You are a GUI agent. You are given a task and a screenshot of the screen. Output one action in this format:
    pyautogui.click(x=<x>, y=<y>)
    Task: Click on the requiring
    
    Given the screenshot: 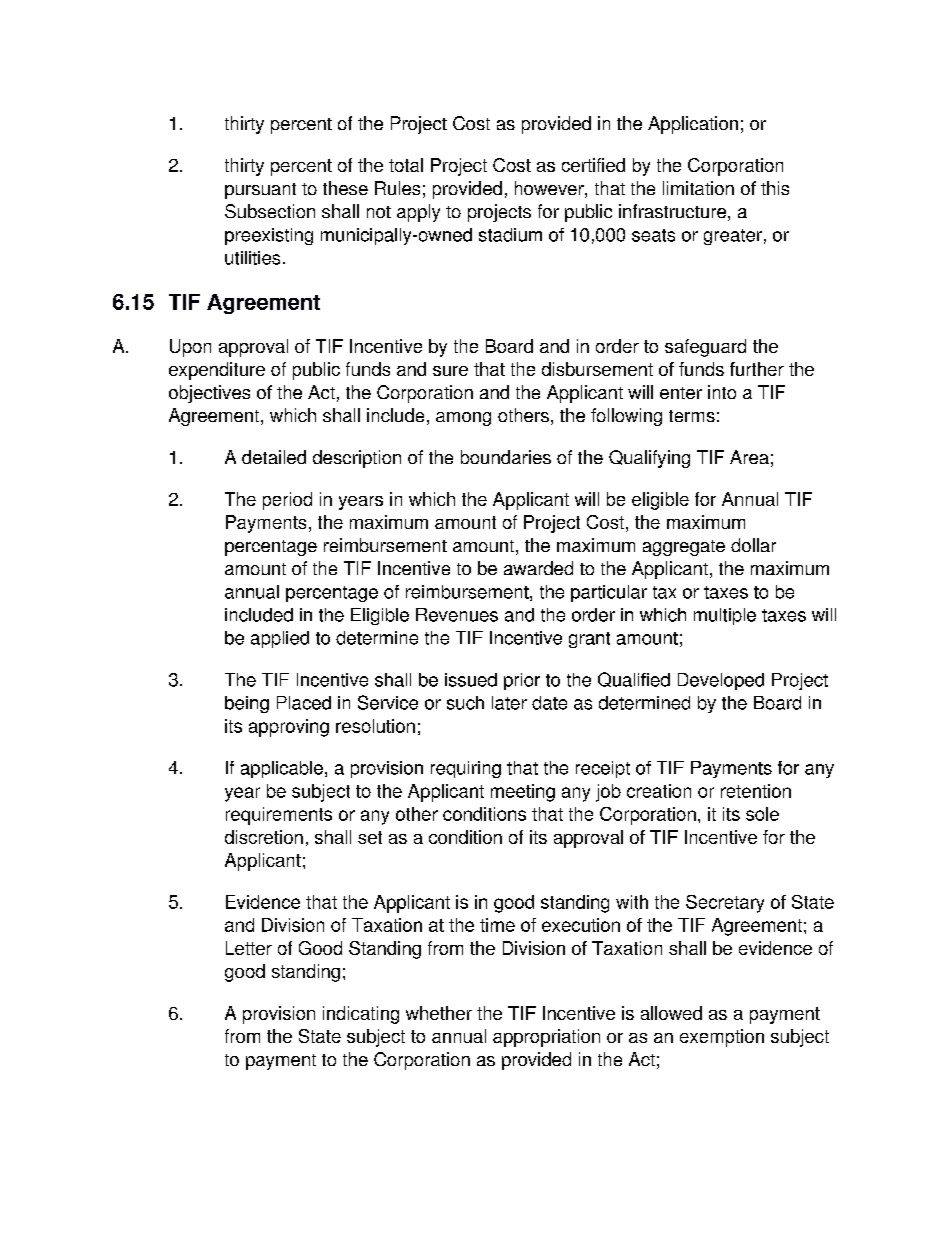 What is the action you would take?
    pyautogui.click(x=466, y=769)
